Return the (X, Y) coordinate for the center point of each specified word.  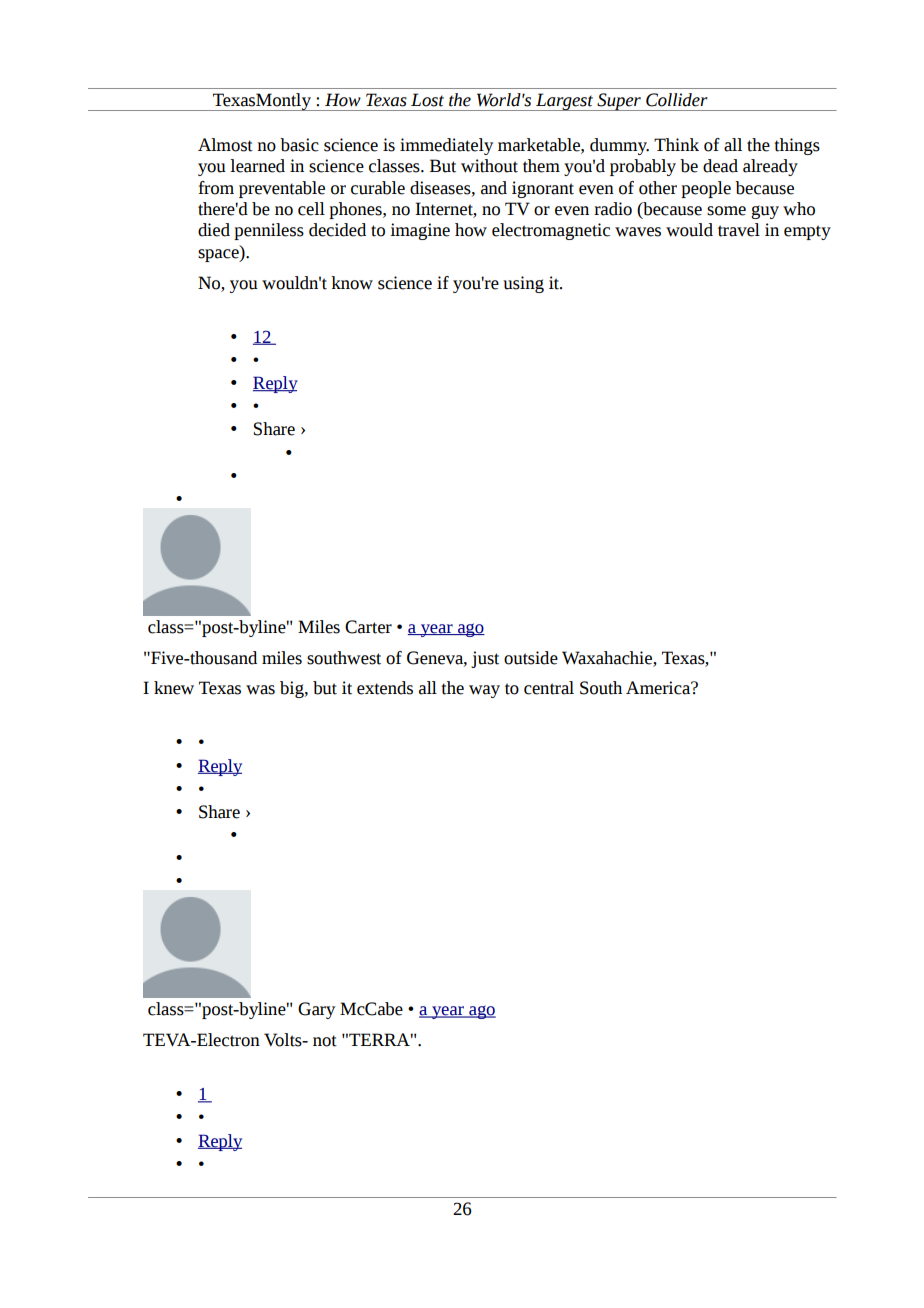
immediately (446, 146)
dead (720, 166)
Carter (368, 627)
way (484, 691)
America (659, 688)
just (485, 659)
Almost (225, 145)
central (549, 688)
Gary (316, 1010)
